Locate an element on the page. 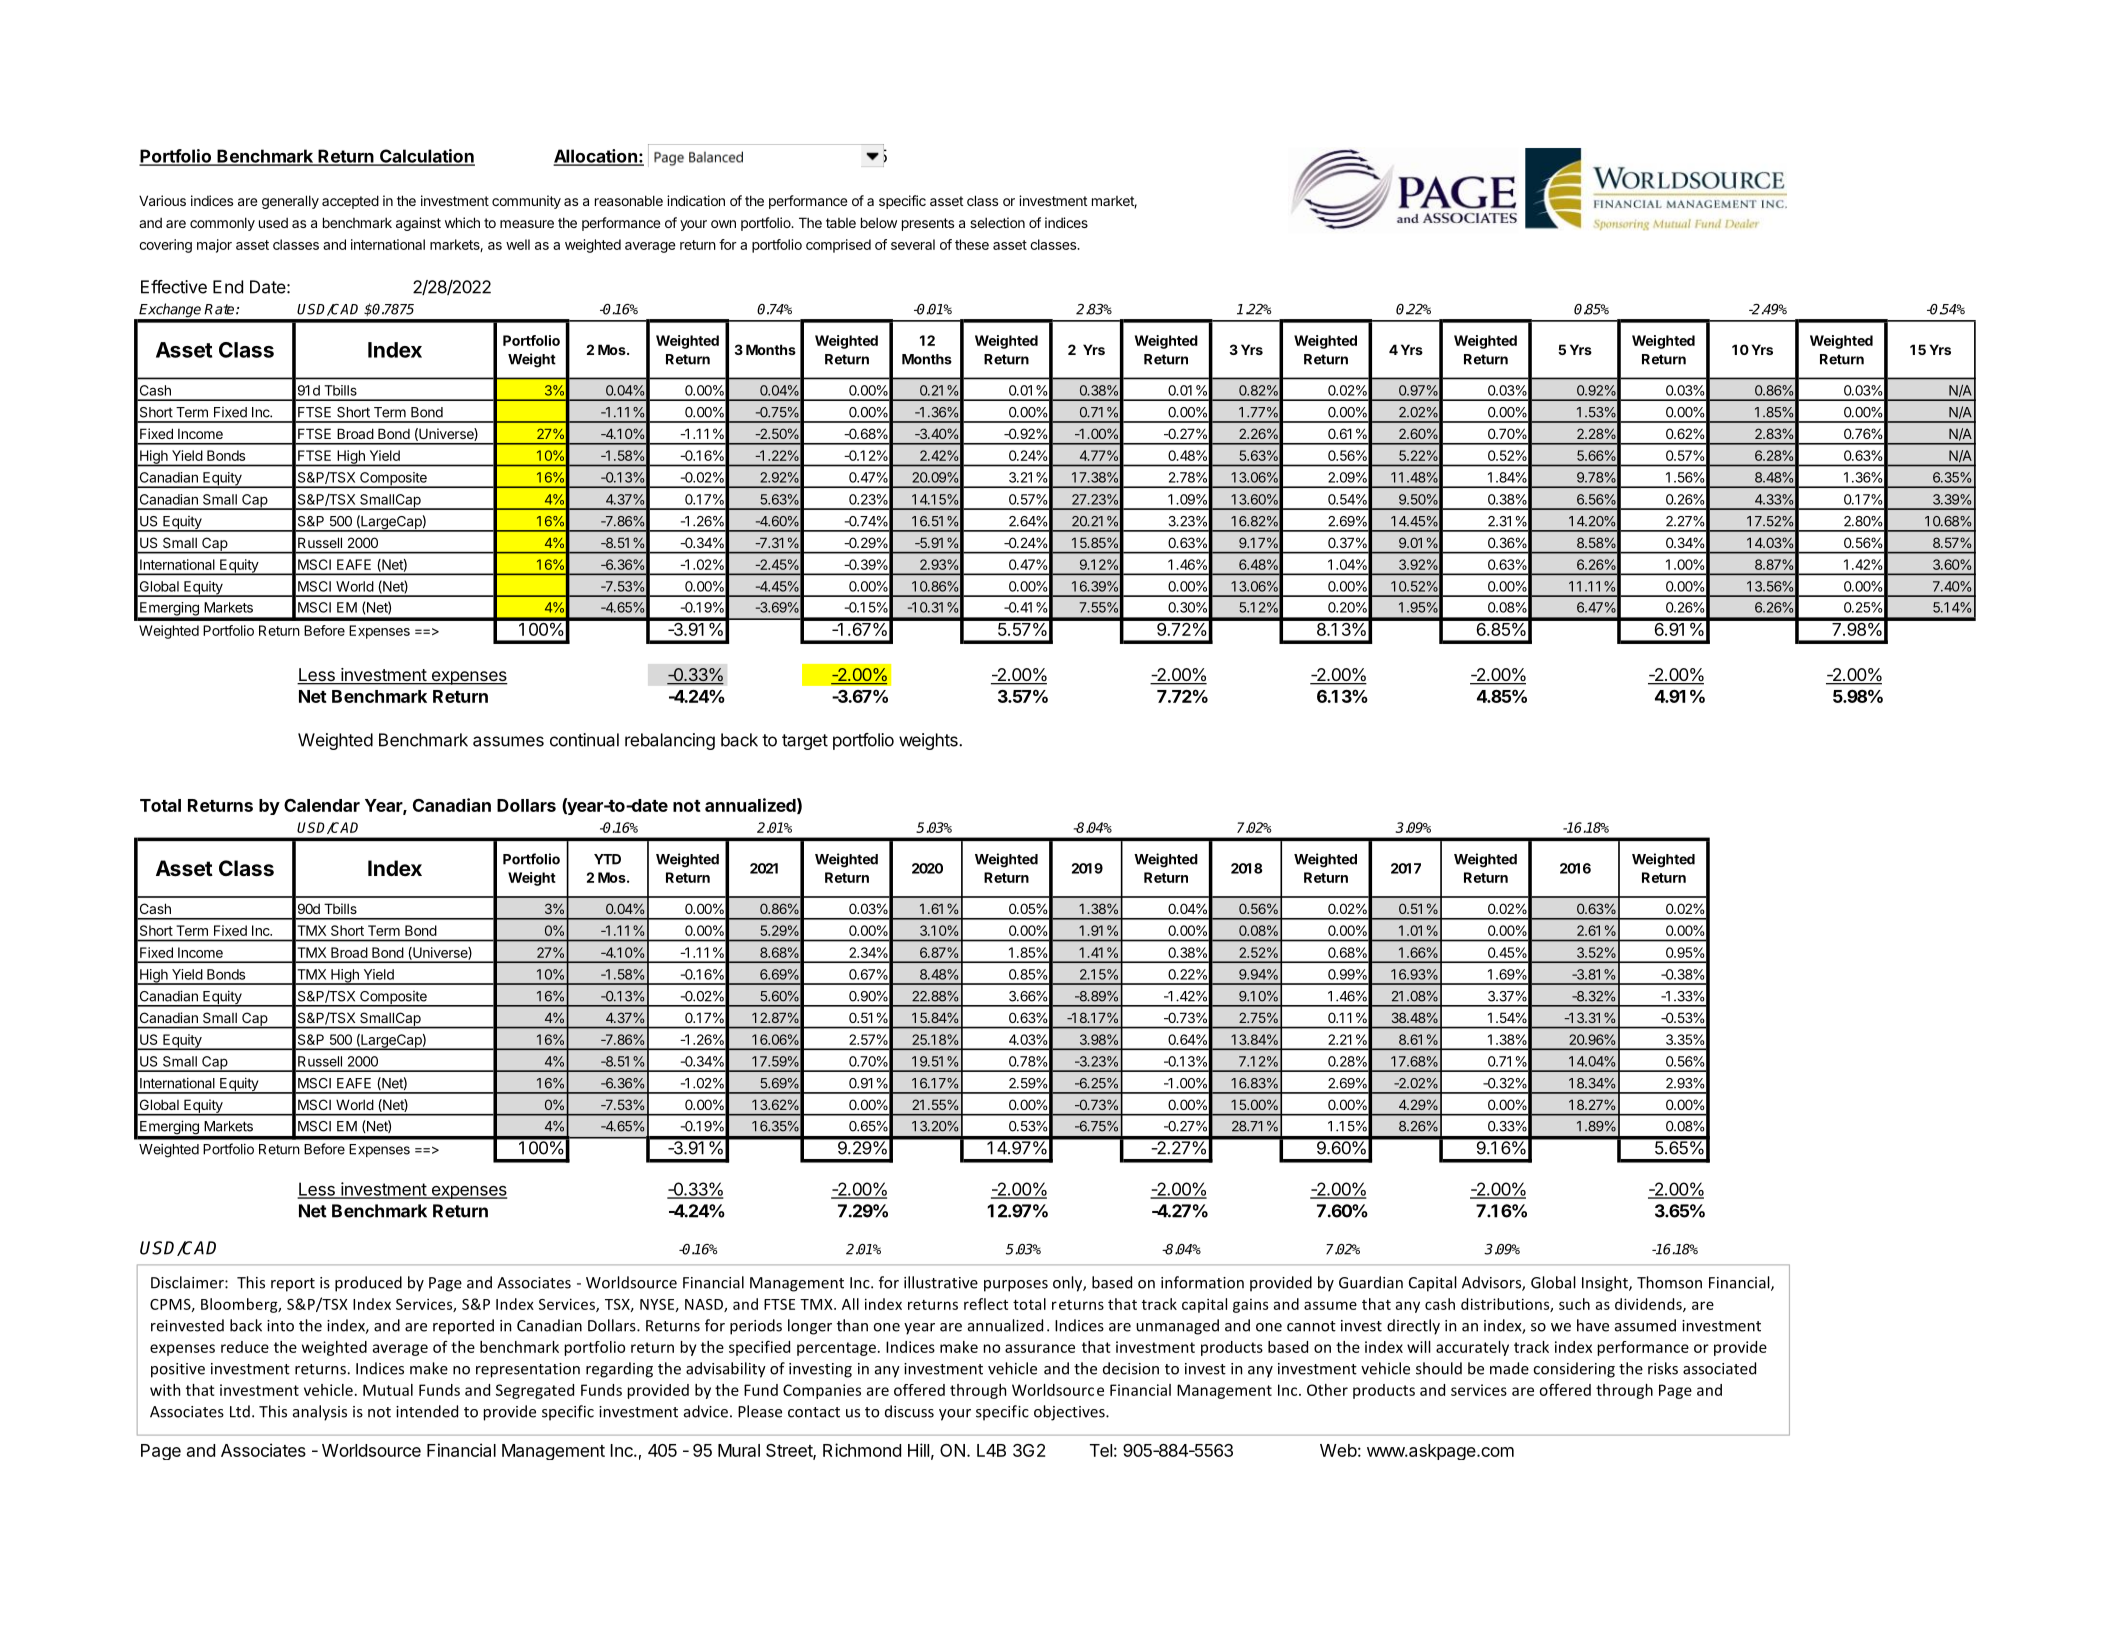  selection is located at coordinates (997, 222).
